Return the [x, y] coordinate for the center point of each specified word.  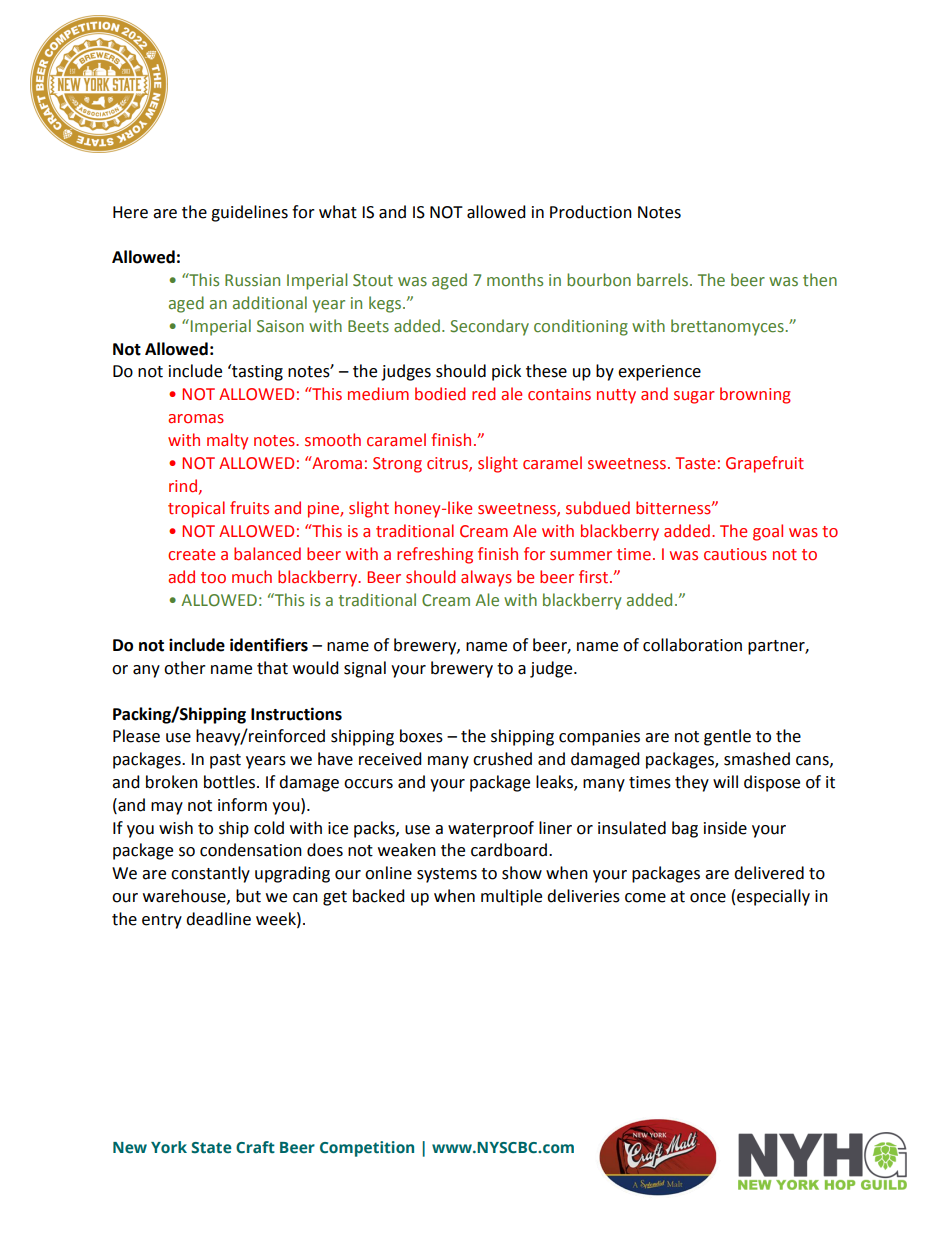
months [515, 280]
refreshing [435, 555]
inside [725, 828]
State [211, 1147]
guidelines [249, 213]
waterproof [491, 829]
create [191, 555]
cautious [735, 554]
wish [176, 828]
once [708, 898]
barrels [664, 280]
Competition [367, 1149]
